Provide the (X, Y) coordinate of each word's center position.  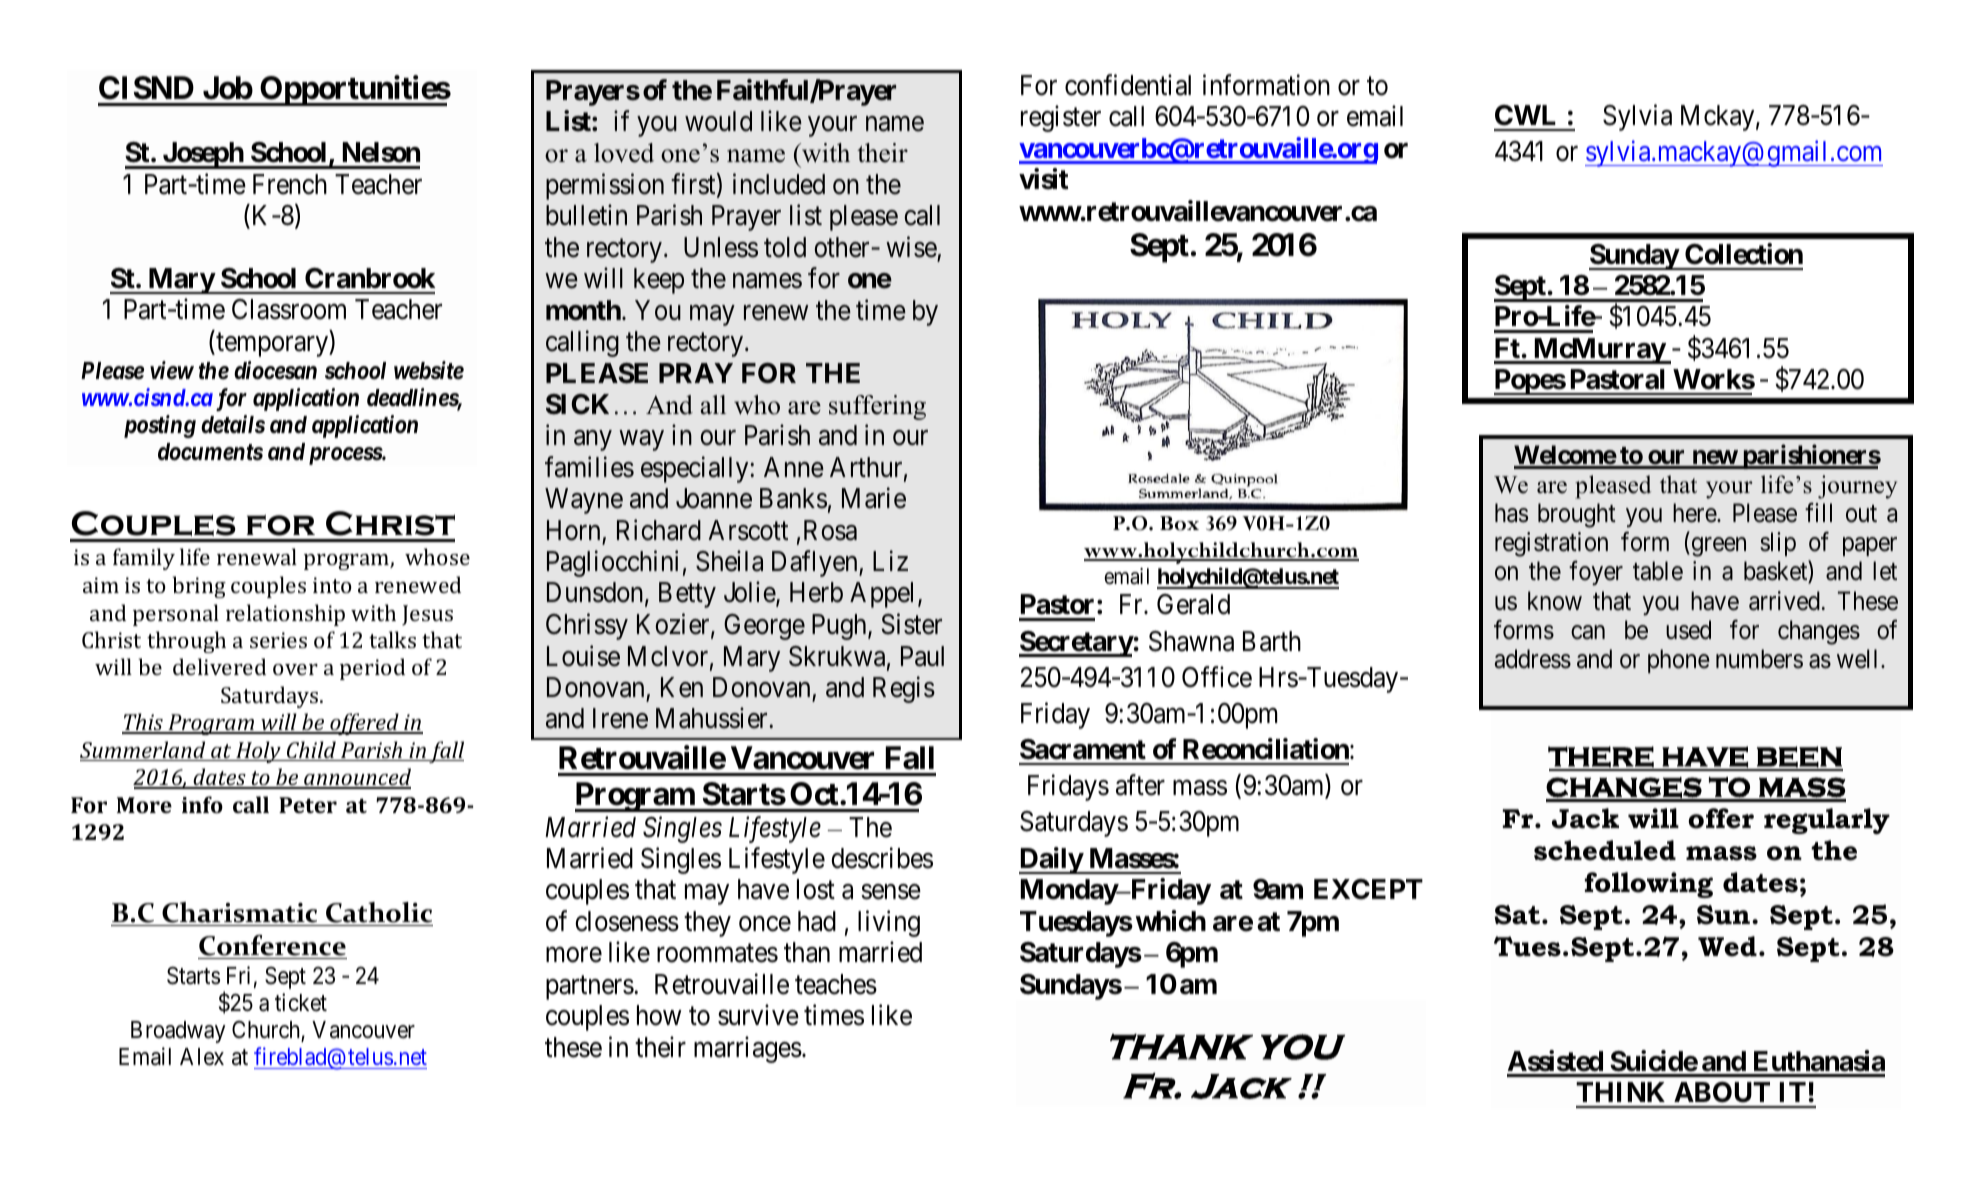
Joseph (202, 155)
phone (1679, 661)
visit (1043, 179)
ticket (301, 1002)
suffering (877, 407)
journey (1857, 487)
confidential (1128, 85)
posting (160, 426)
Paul (922, 656)
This (143, 723)
